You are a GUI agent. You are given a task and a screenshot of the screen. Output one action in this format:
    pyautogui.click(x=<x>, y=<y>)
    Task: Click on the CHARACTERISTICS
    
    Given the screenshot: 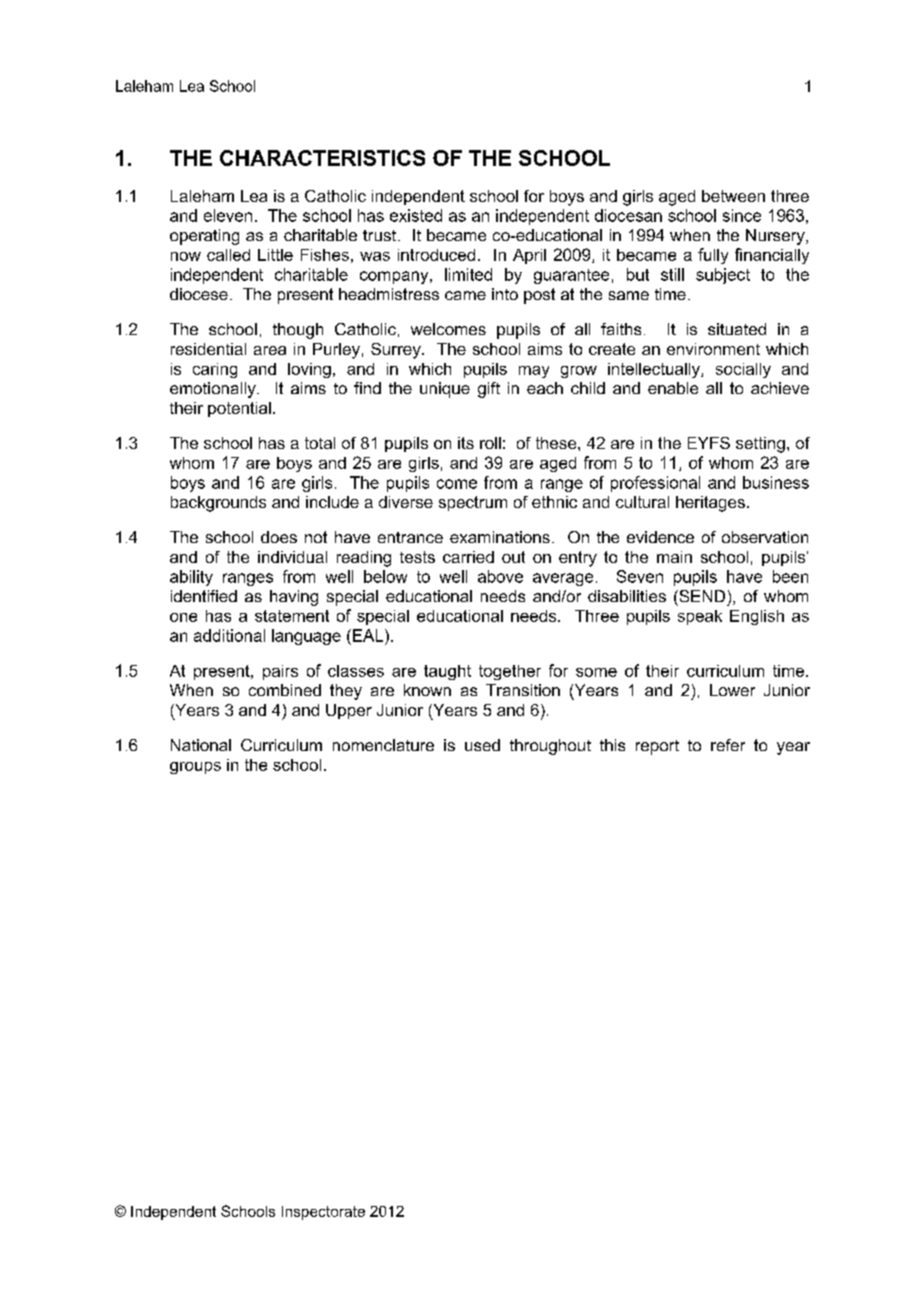 What is the action you would take?
    pyautogui.click(x=322, y=158)
